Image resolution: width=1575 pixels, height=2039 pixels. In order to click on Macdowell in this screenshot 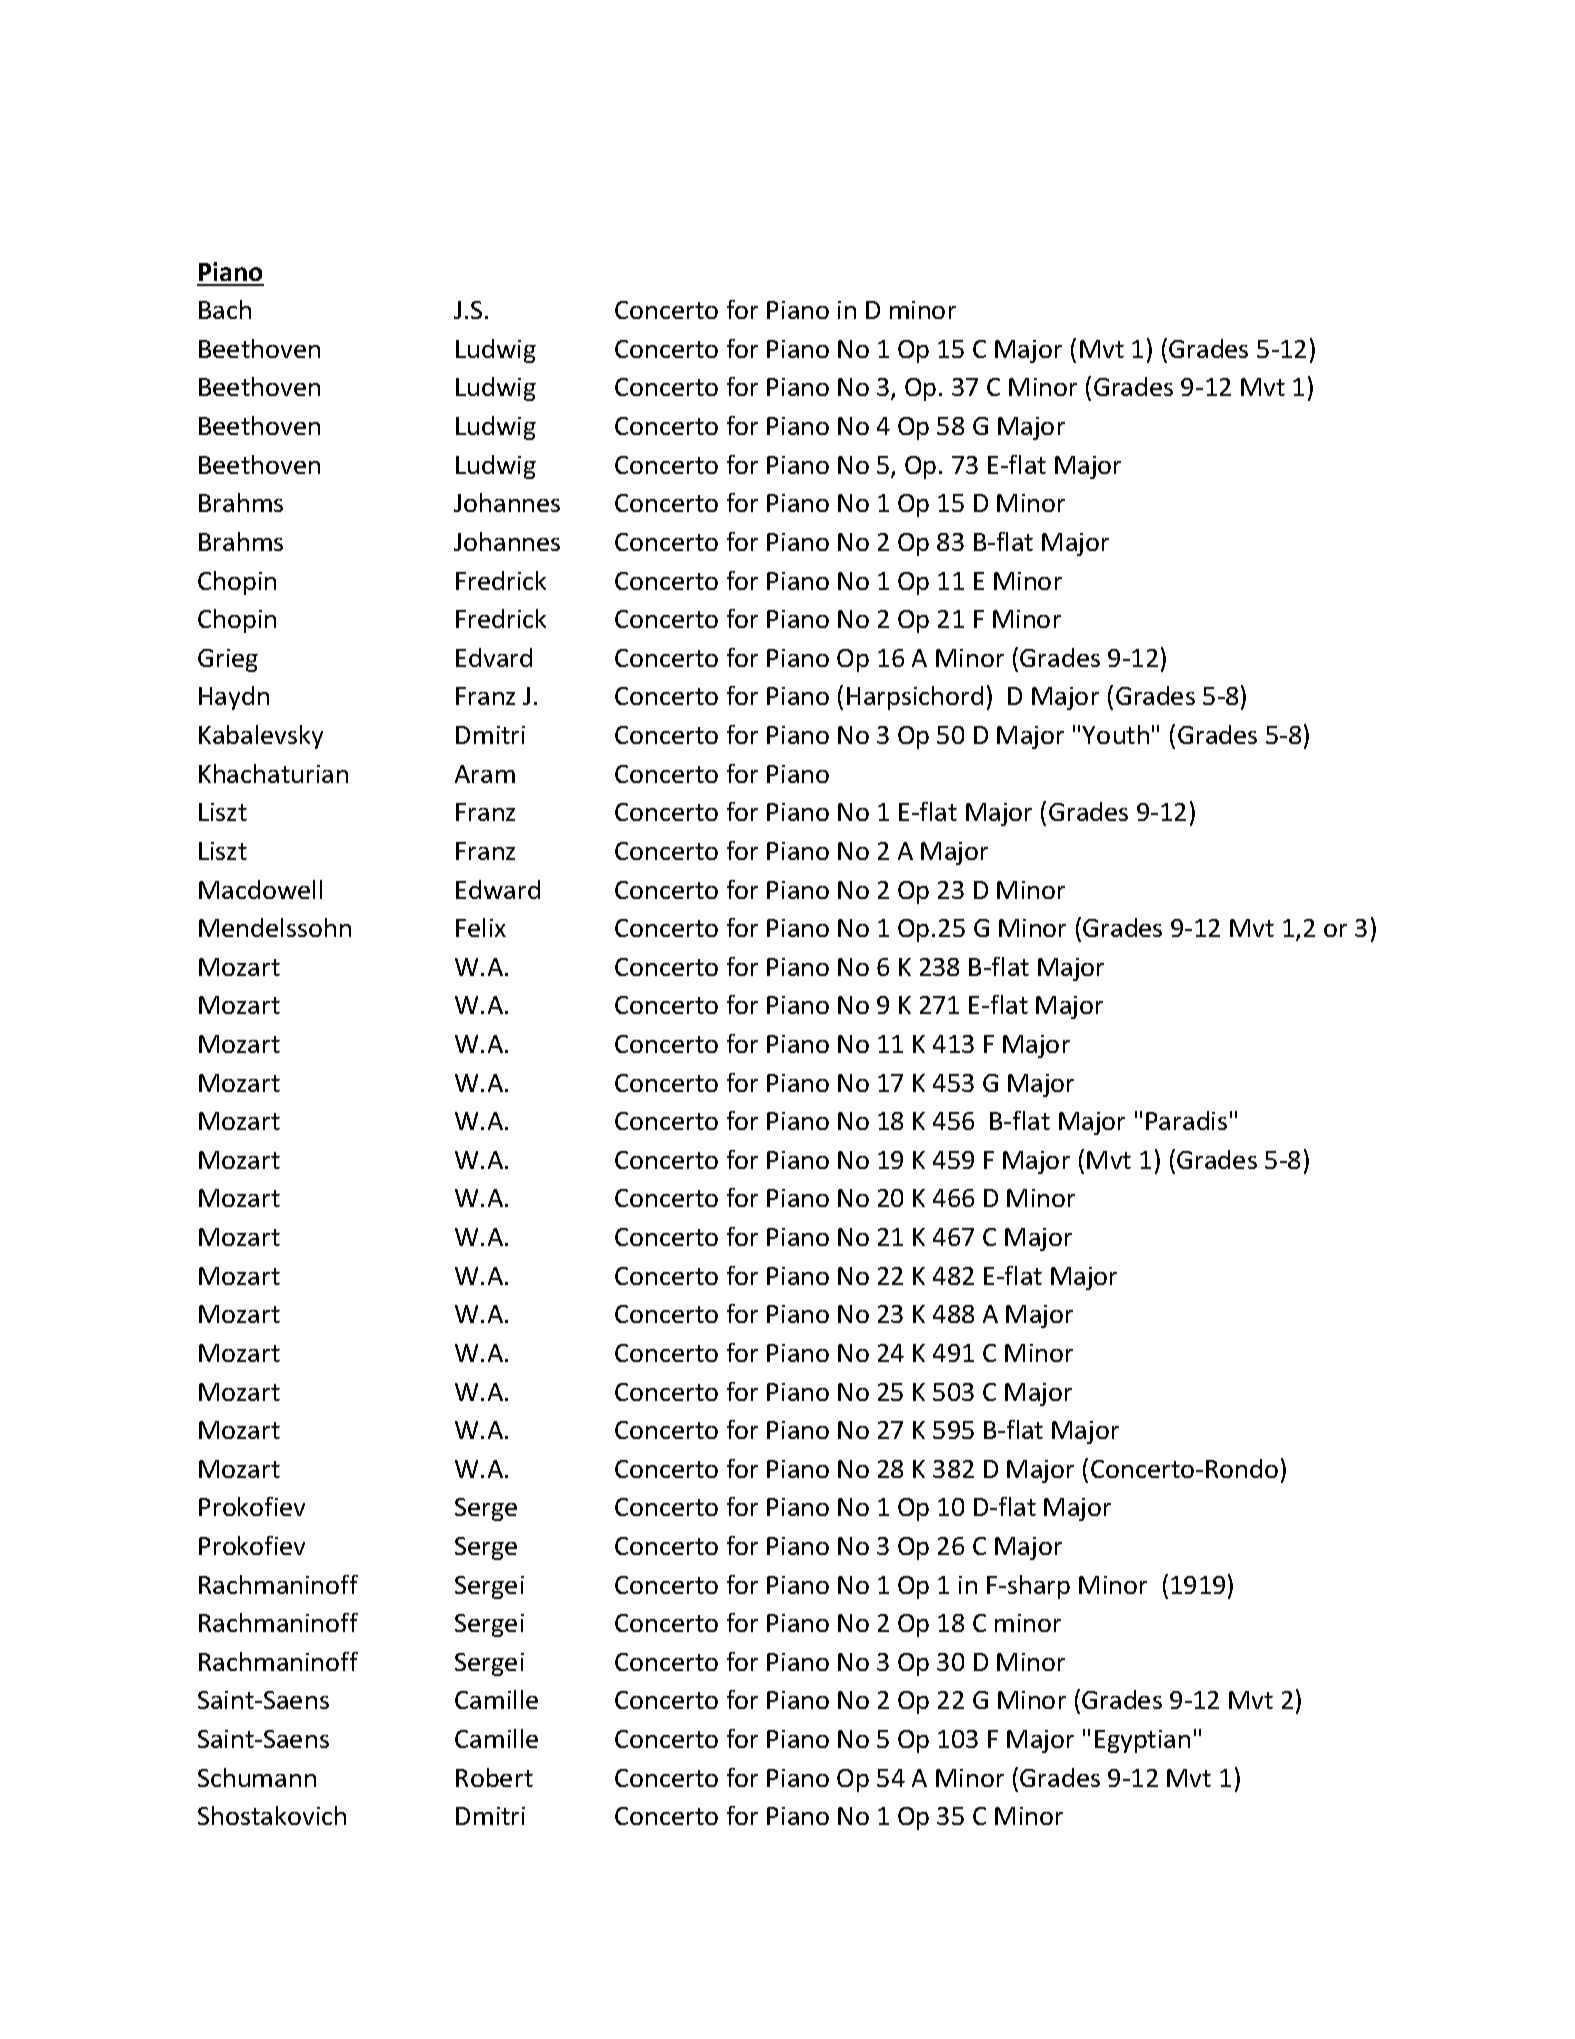, I will do `click(260, 889)`.
